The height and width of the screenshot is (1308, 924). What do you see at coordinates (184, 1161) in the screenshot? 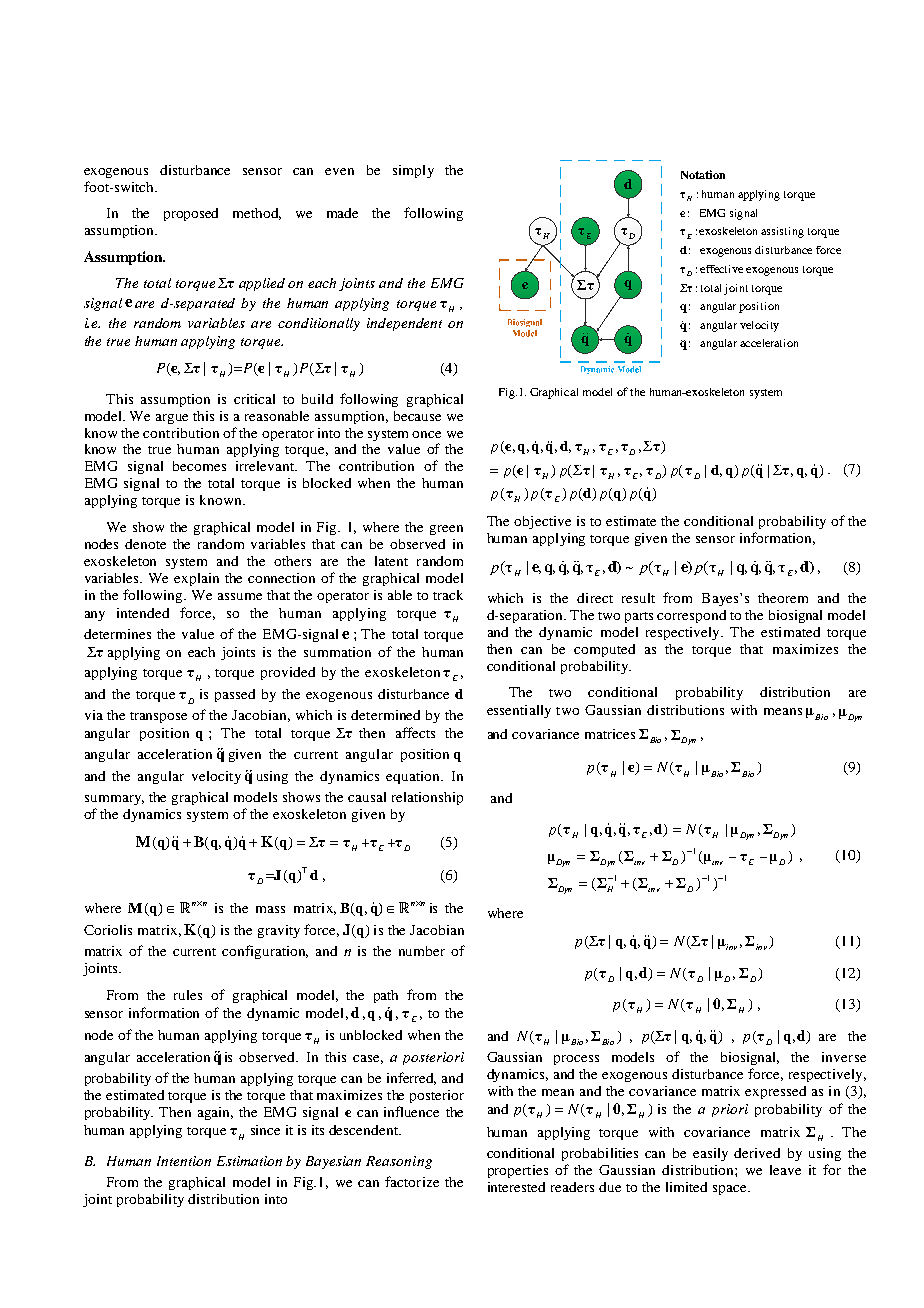
I see `Intention` at bounding box center [184, 1161].
